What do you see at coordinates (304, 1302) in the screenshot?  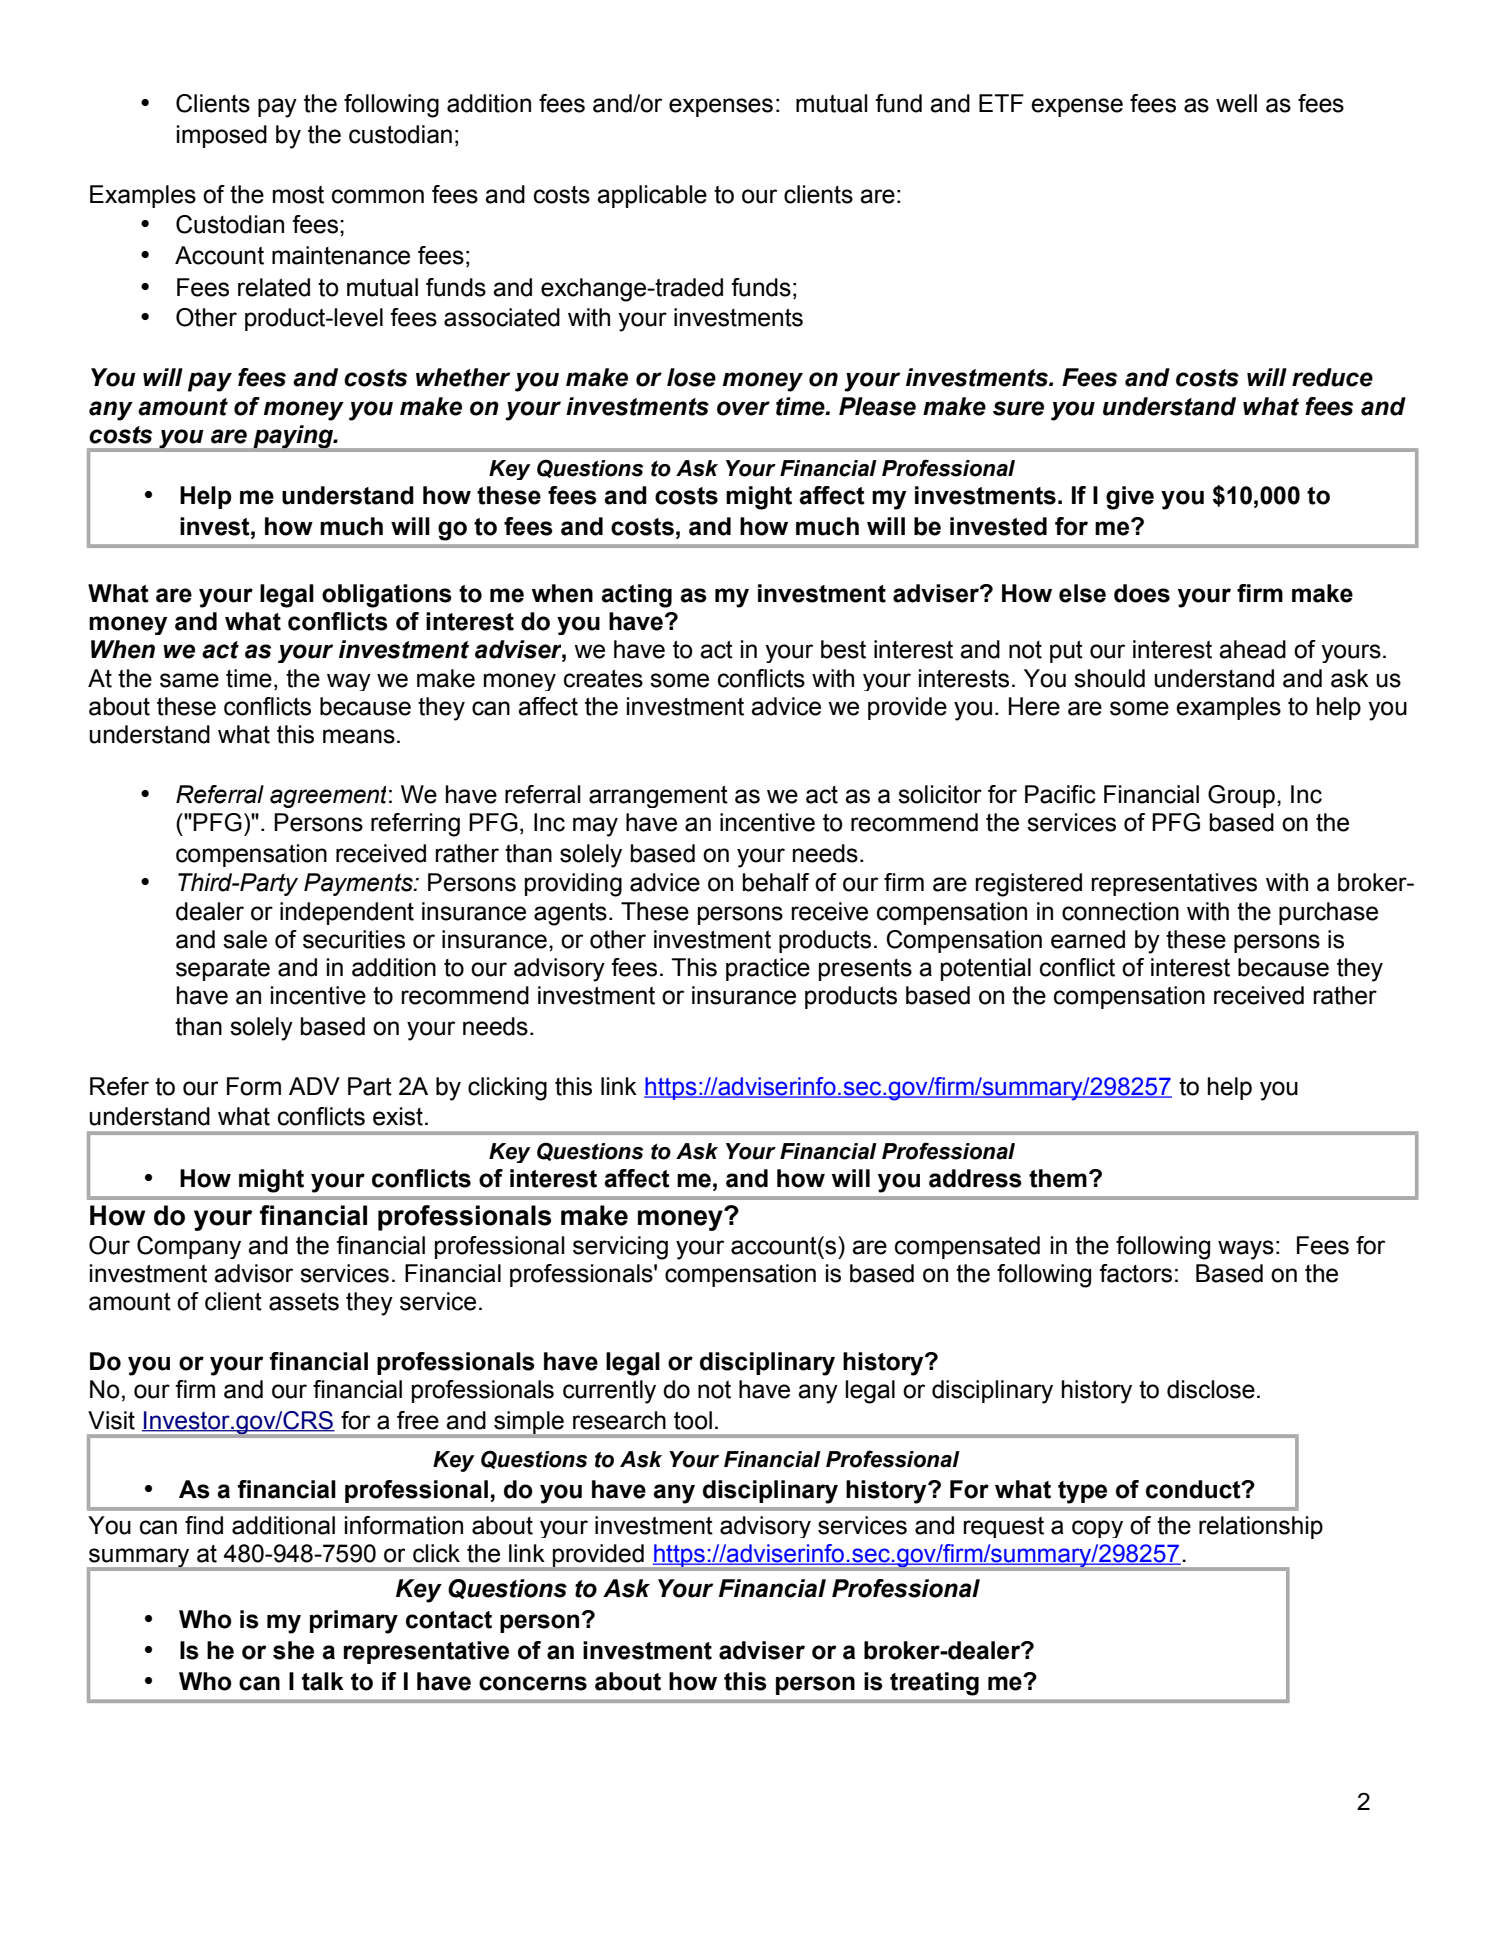 I see `assets` at bounding box center [304, 1302].
